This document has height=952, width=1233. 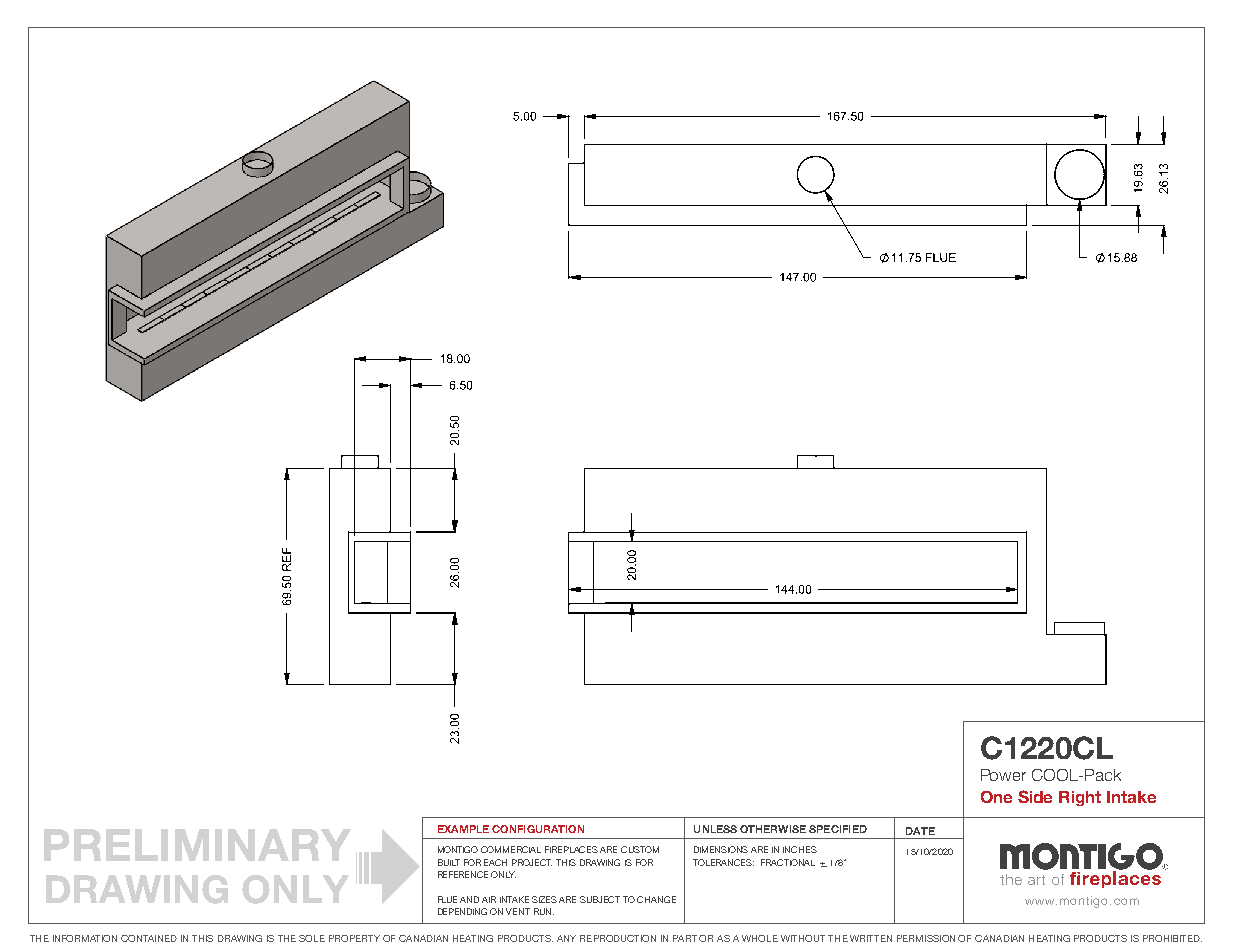 I want to click on SUBJECT, so click(x=600, y=899).
